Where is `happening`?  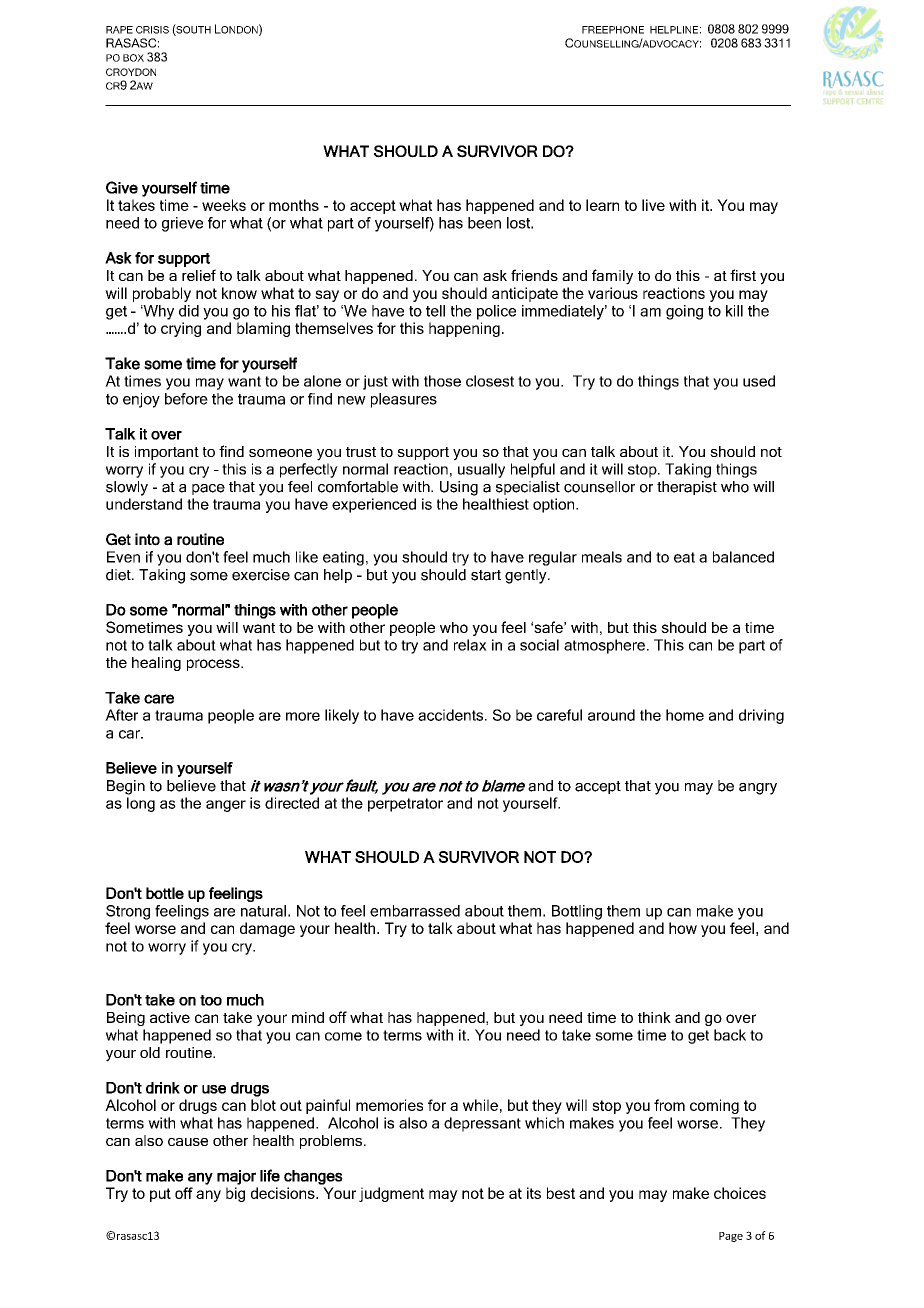 happening is located at coordinates (464, 329).
